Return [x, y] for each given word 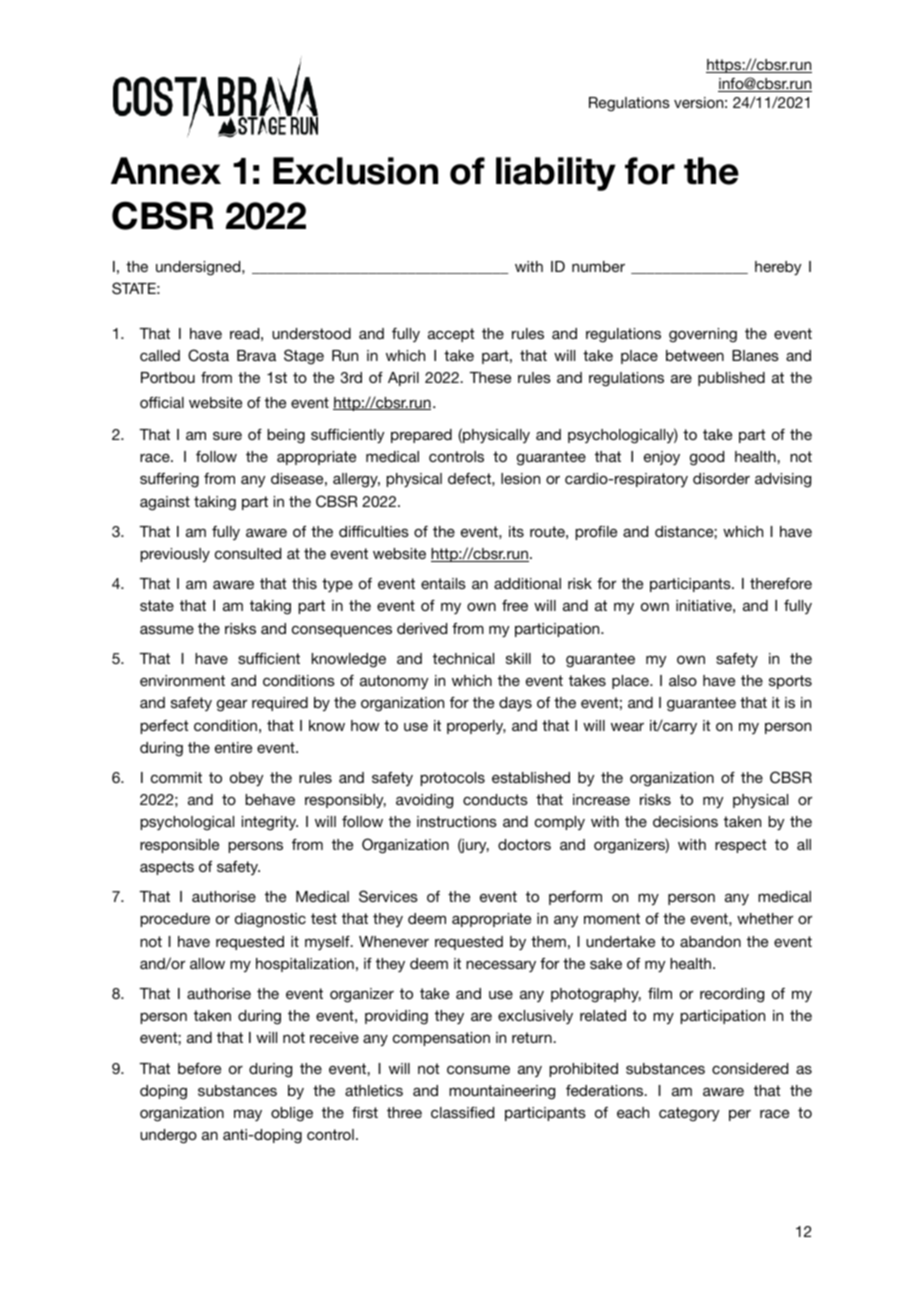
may [248, 1115]
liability [556, 174]
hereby [778, 268]
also [683, 680]
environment [182, 680]
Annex [166, 171]
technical [463, 658]
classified [462, 1112]
